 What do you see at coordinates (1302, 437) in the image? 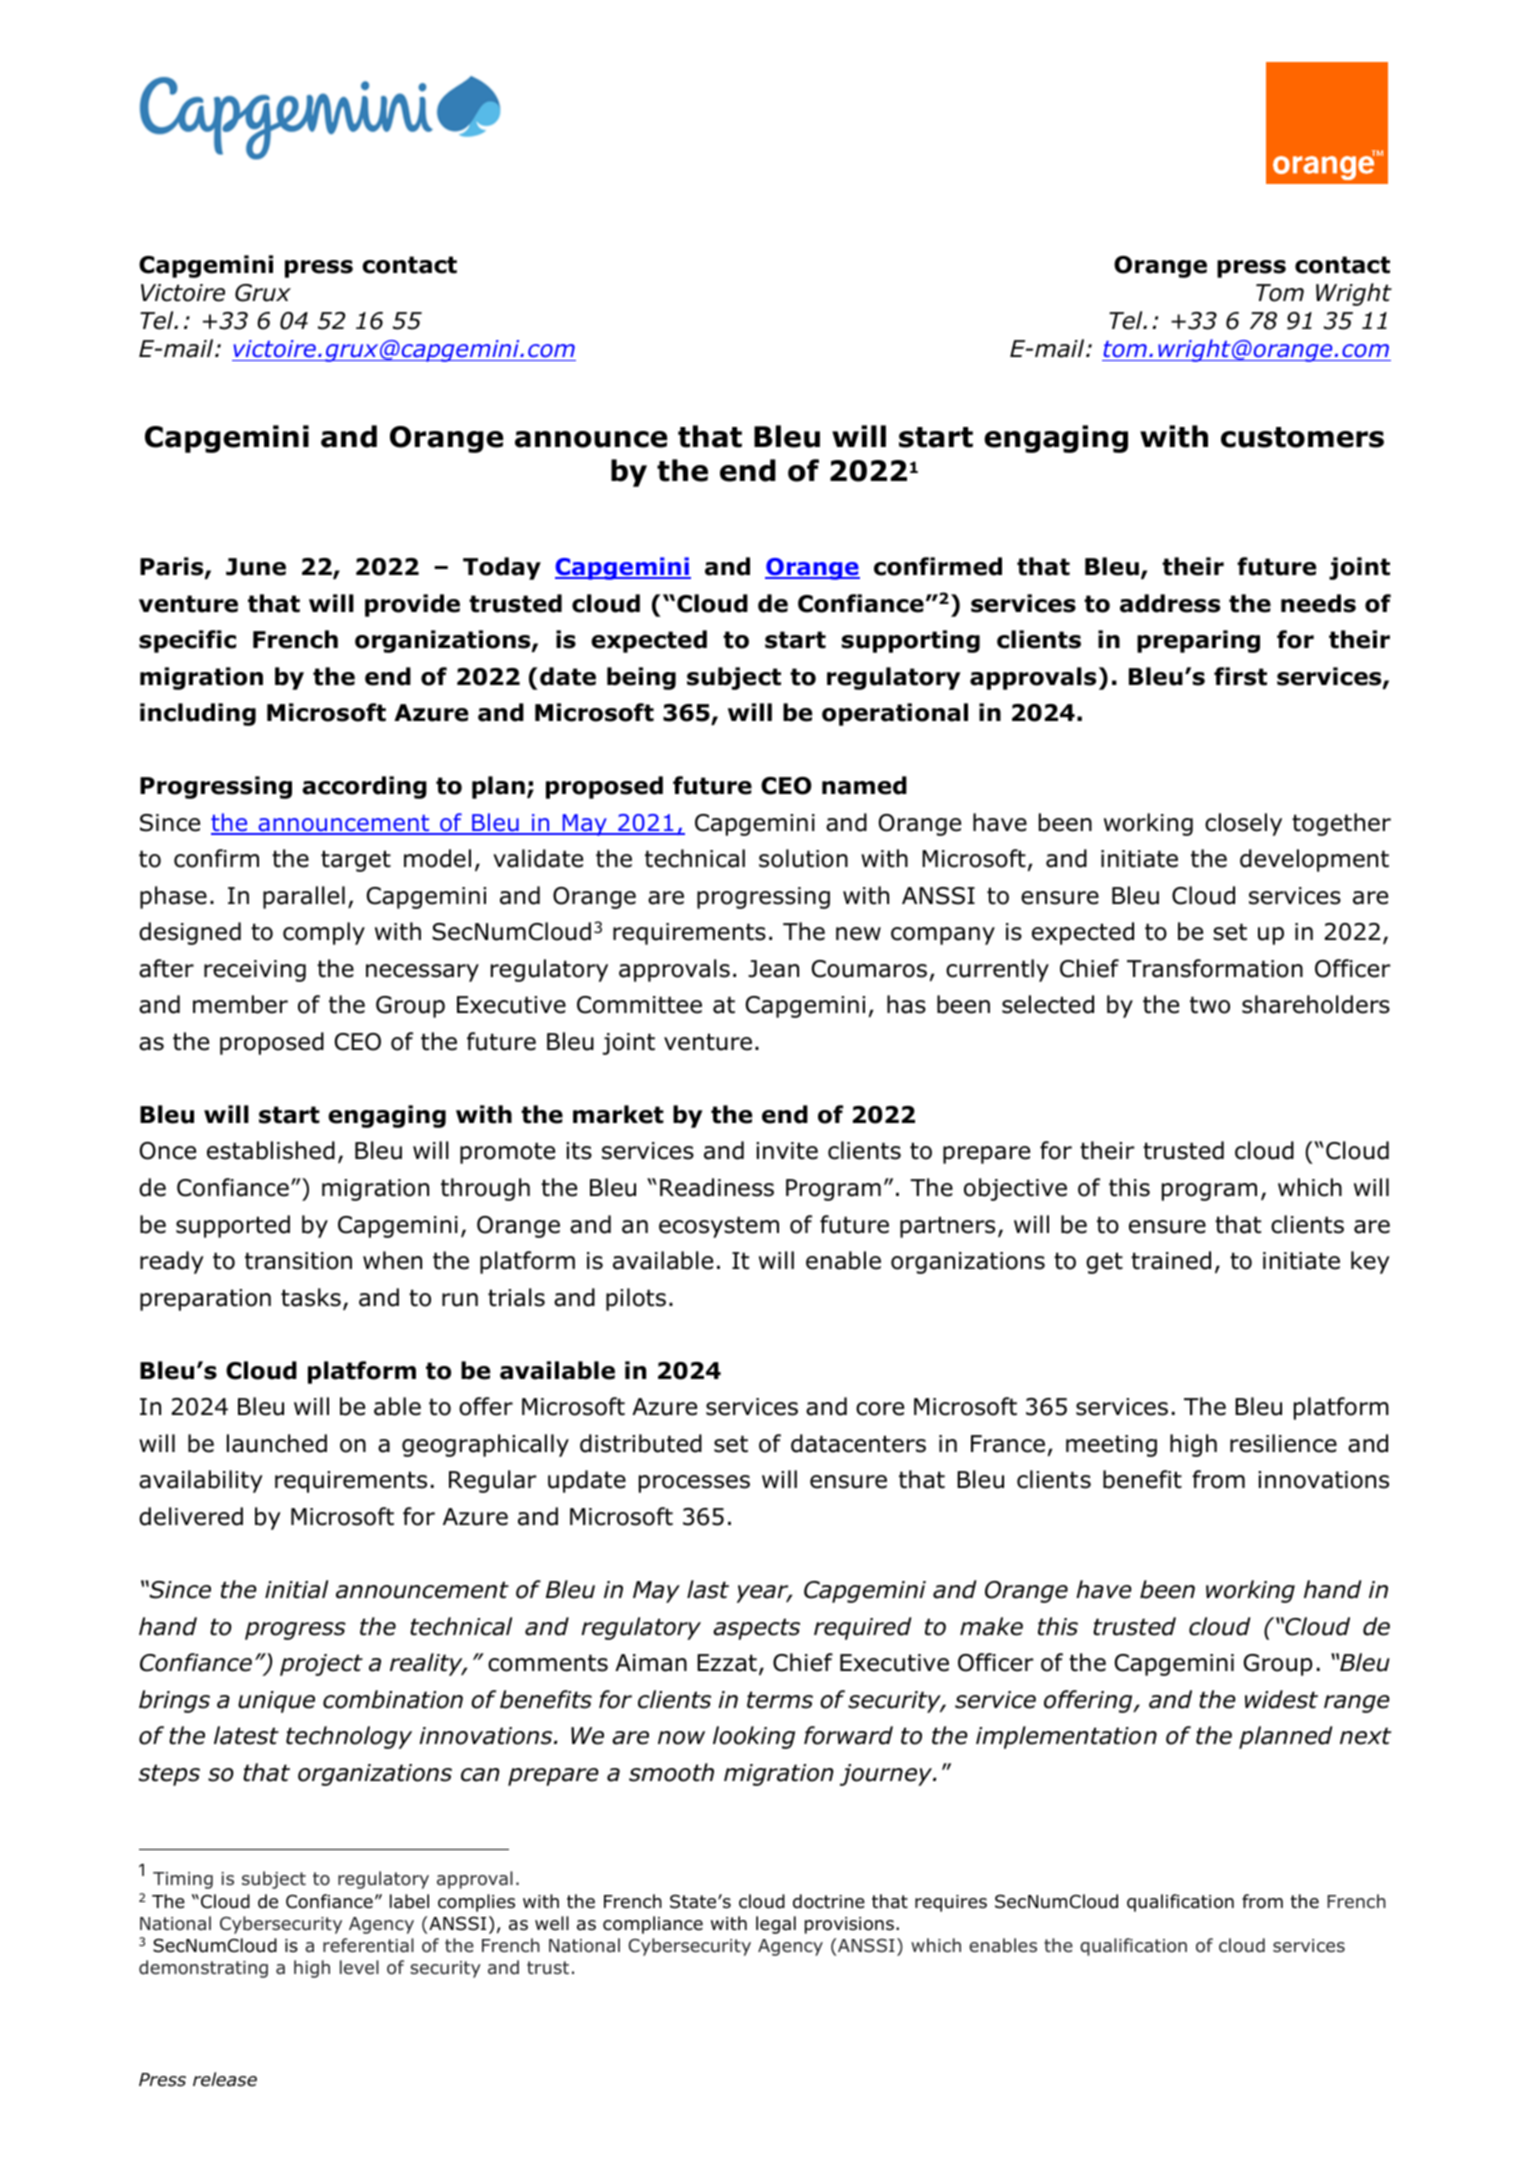
I see `customers` at bounding box center [1302, 437].
